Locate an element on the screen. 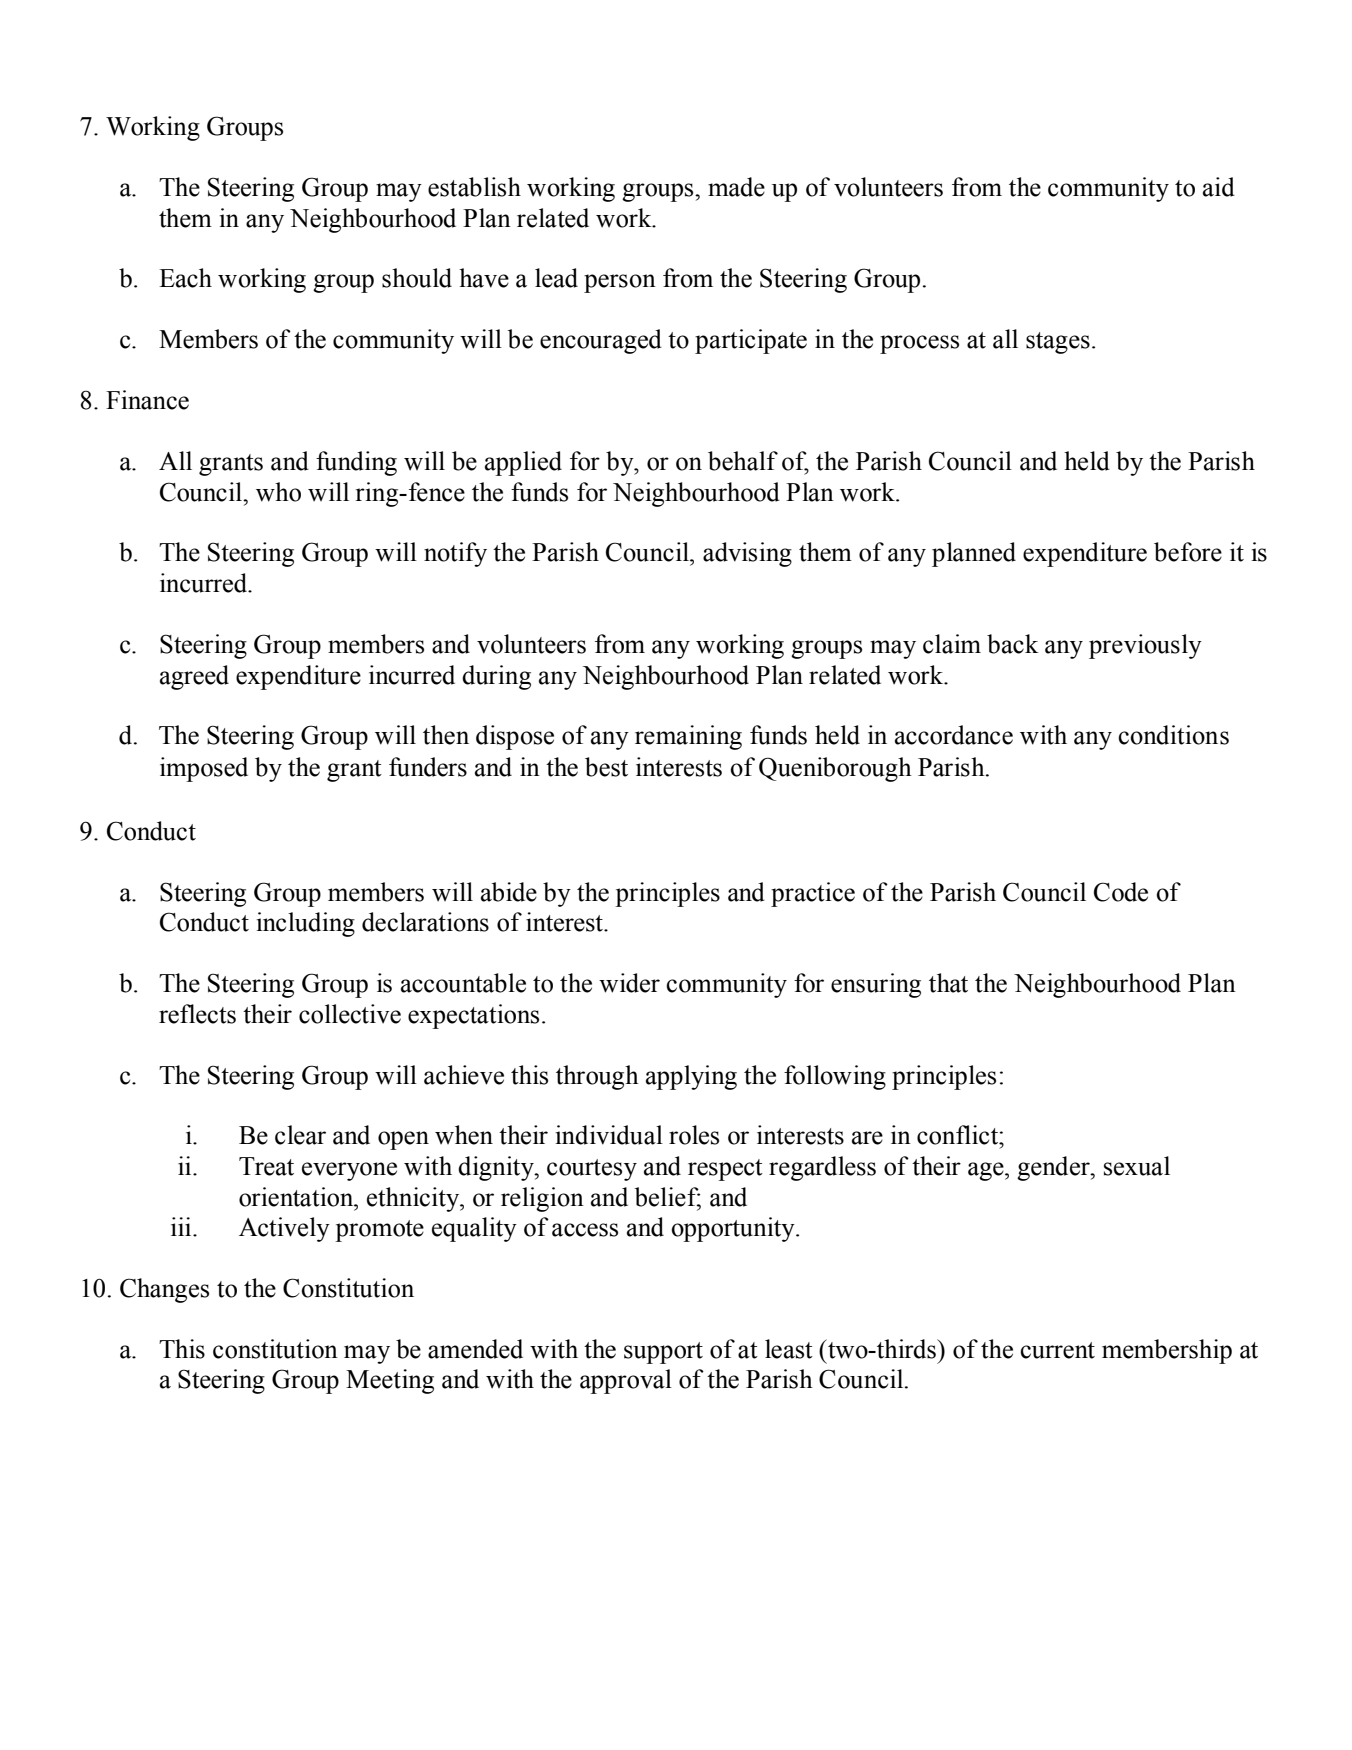 The width and height of the screenshot is (1352, 1750). who is located at coordinates (278, 492).
